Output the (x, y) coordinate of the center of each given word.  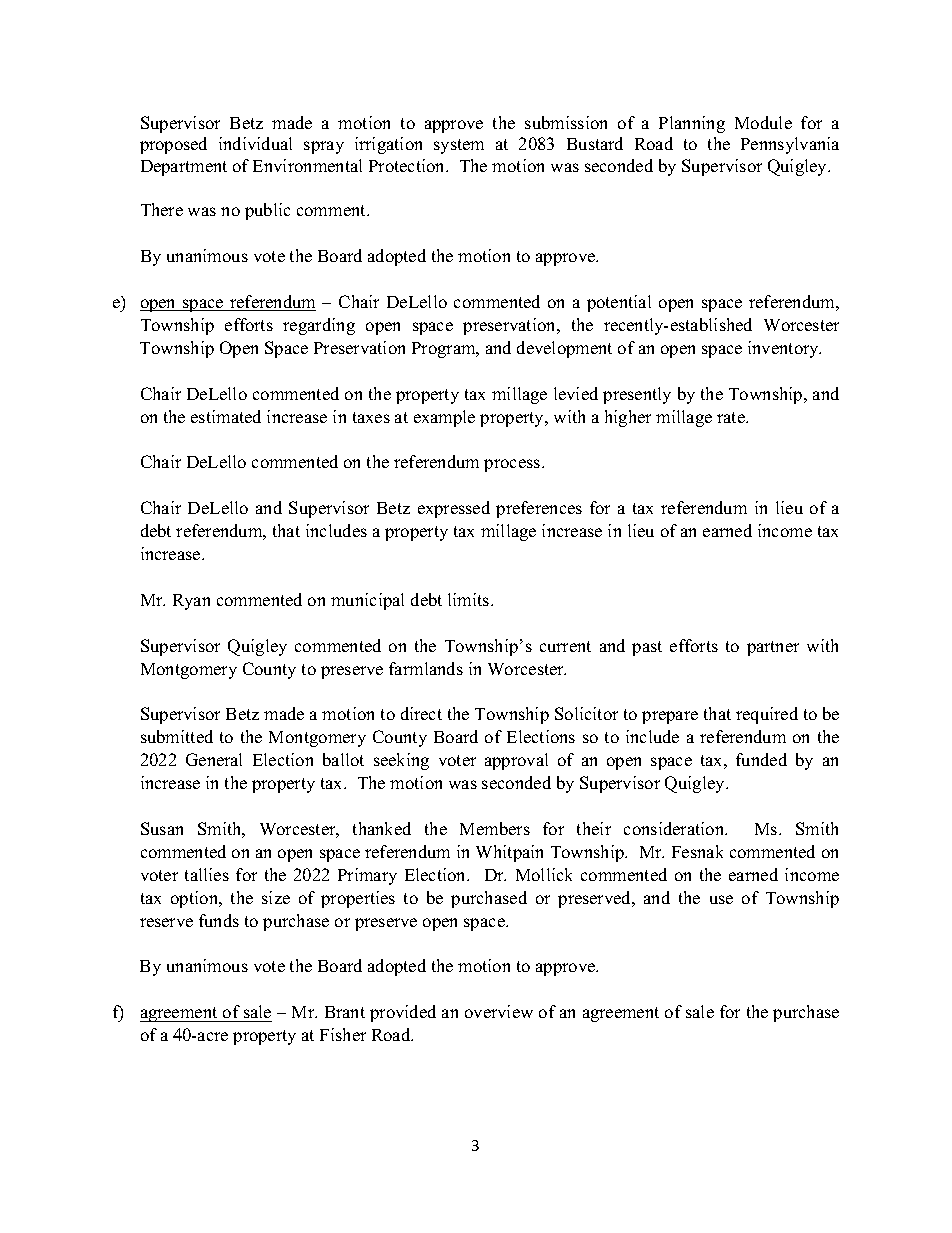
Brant (345, 1012)
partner (773, 648)
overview (499, 1011)
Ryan (191, 602)
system (459, 146)
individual (255, 143)
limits (470, 599)
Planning (692, 124)
